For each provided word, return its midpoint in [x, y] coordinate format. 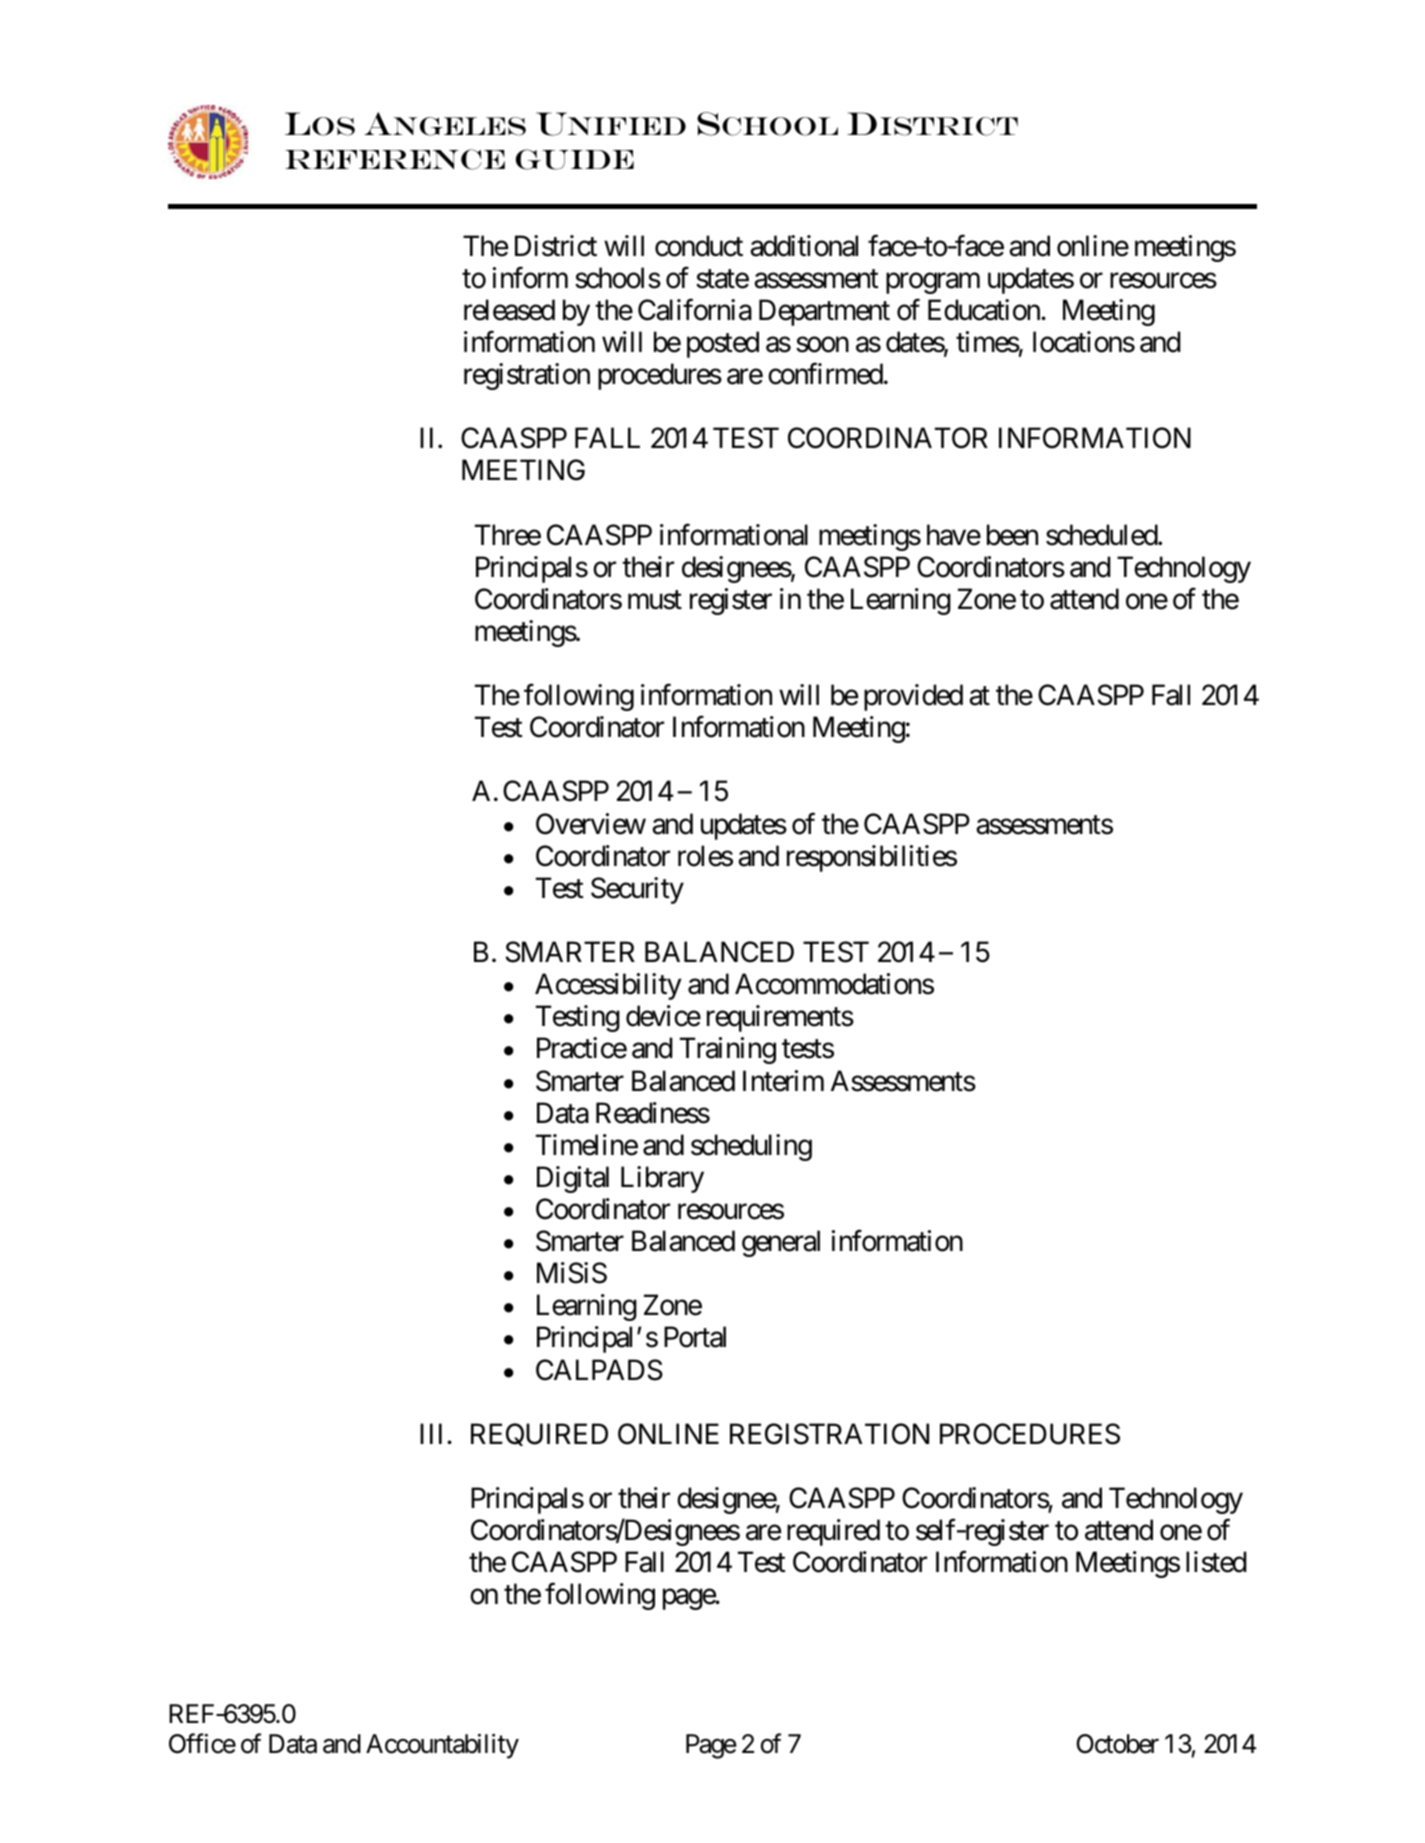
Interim [783, 1081]
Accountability [442, 1746]
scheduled [1102, 535]
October [1117, 1744]
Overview [591, 824]
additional [804, 246]
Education [985, 310]
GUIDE [575, 159]
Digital [573, 1179]
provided [913, 697]
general [781, 1243]
